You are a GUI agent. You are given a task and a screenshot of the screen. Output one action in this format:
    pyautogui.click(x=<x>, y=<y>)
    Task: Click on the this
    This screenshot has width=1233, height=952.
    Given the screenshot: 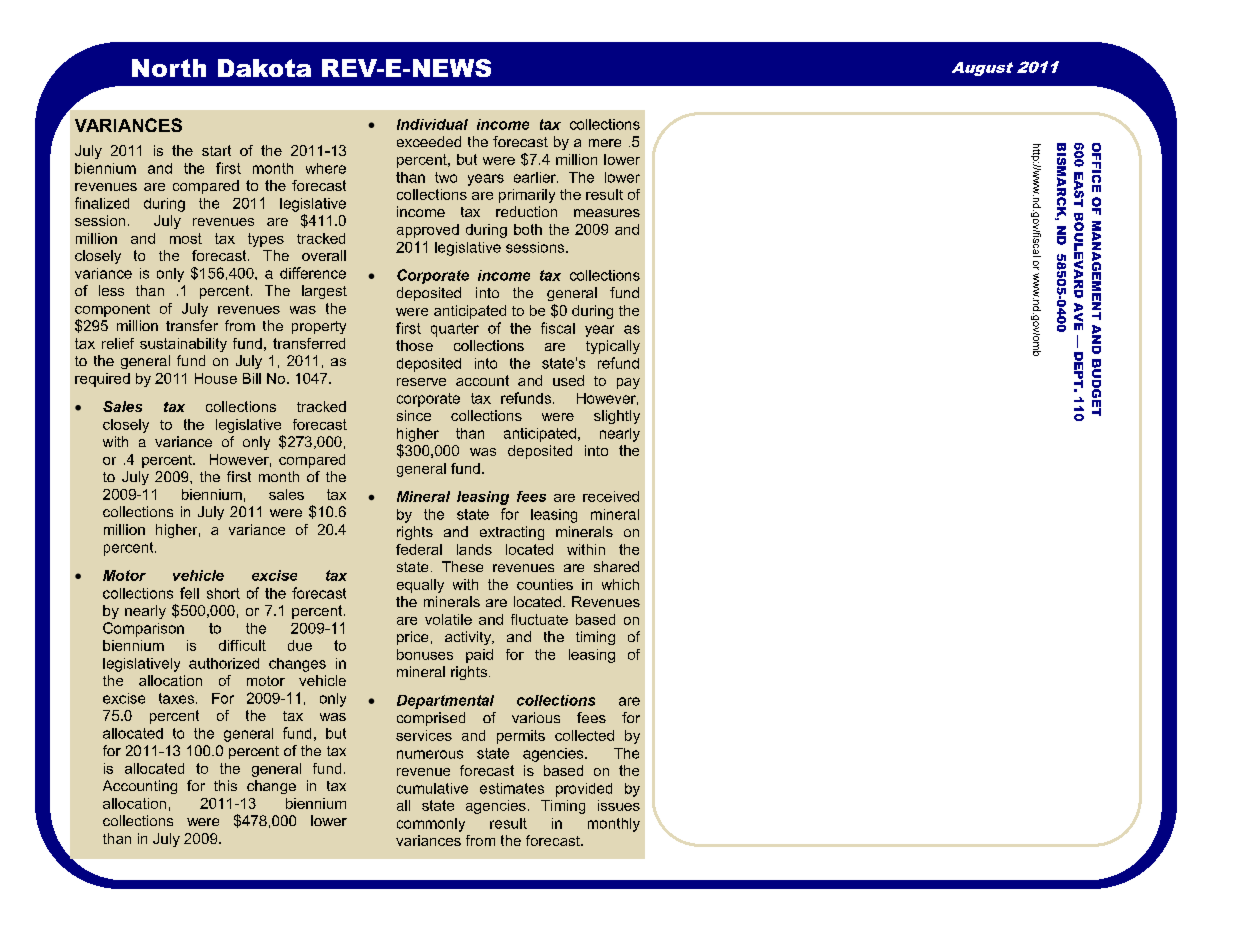 What is the action you would take?
    pyautogui.click(x=225, y=785)
